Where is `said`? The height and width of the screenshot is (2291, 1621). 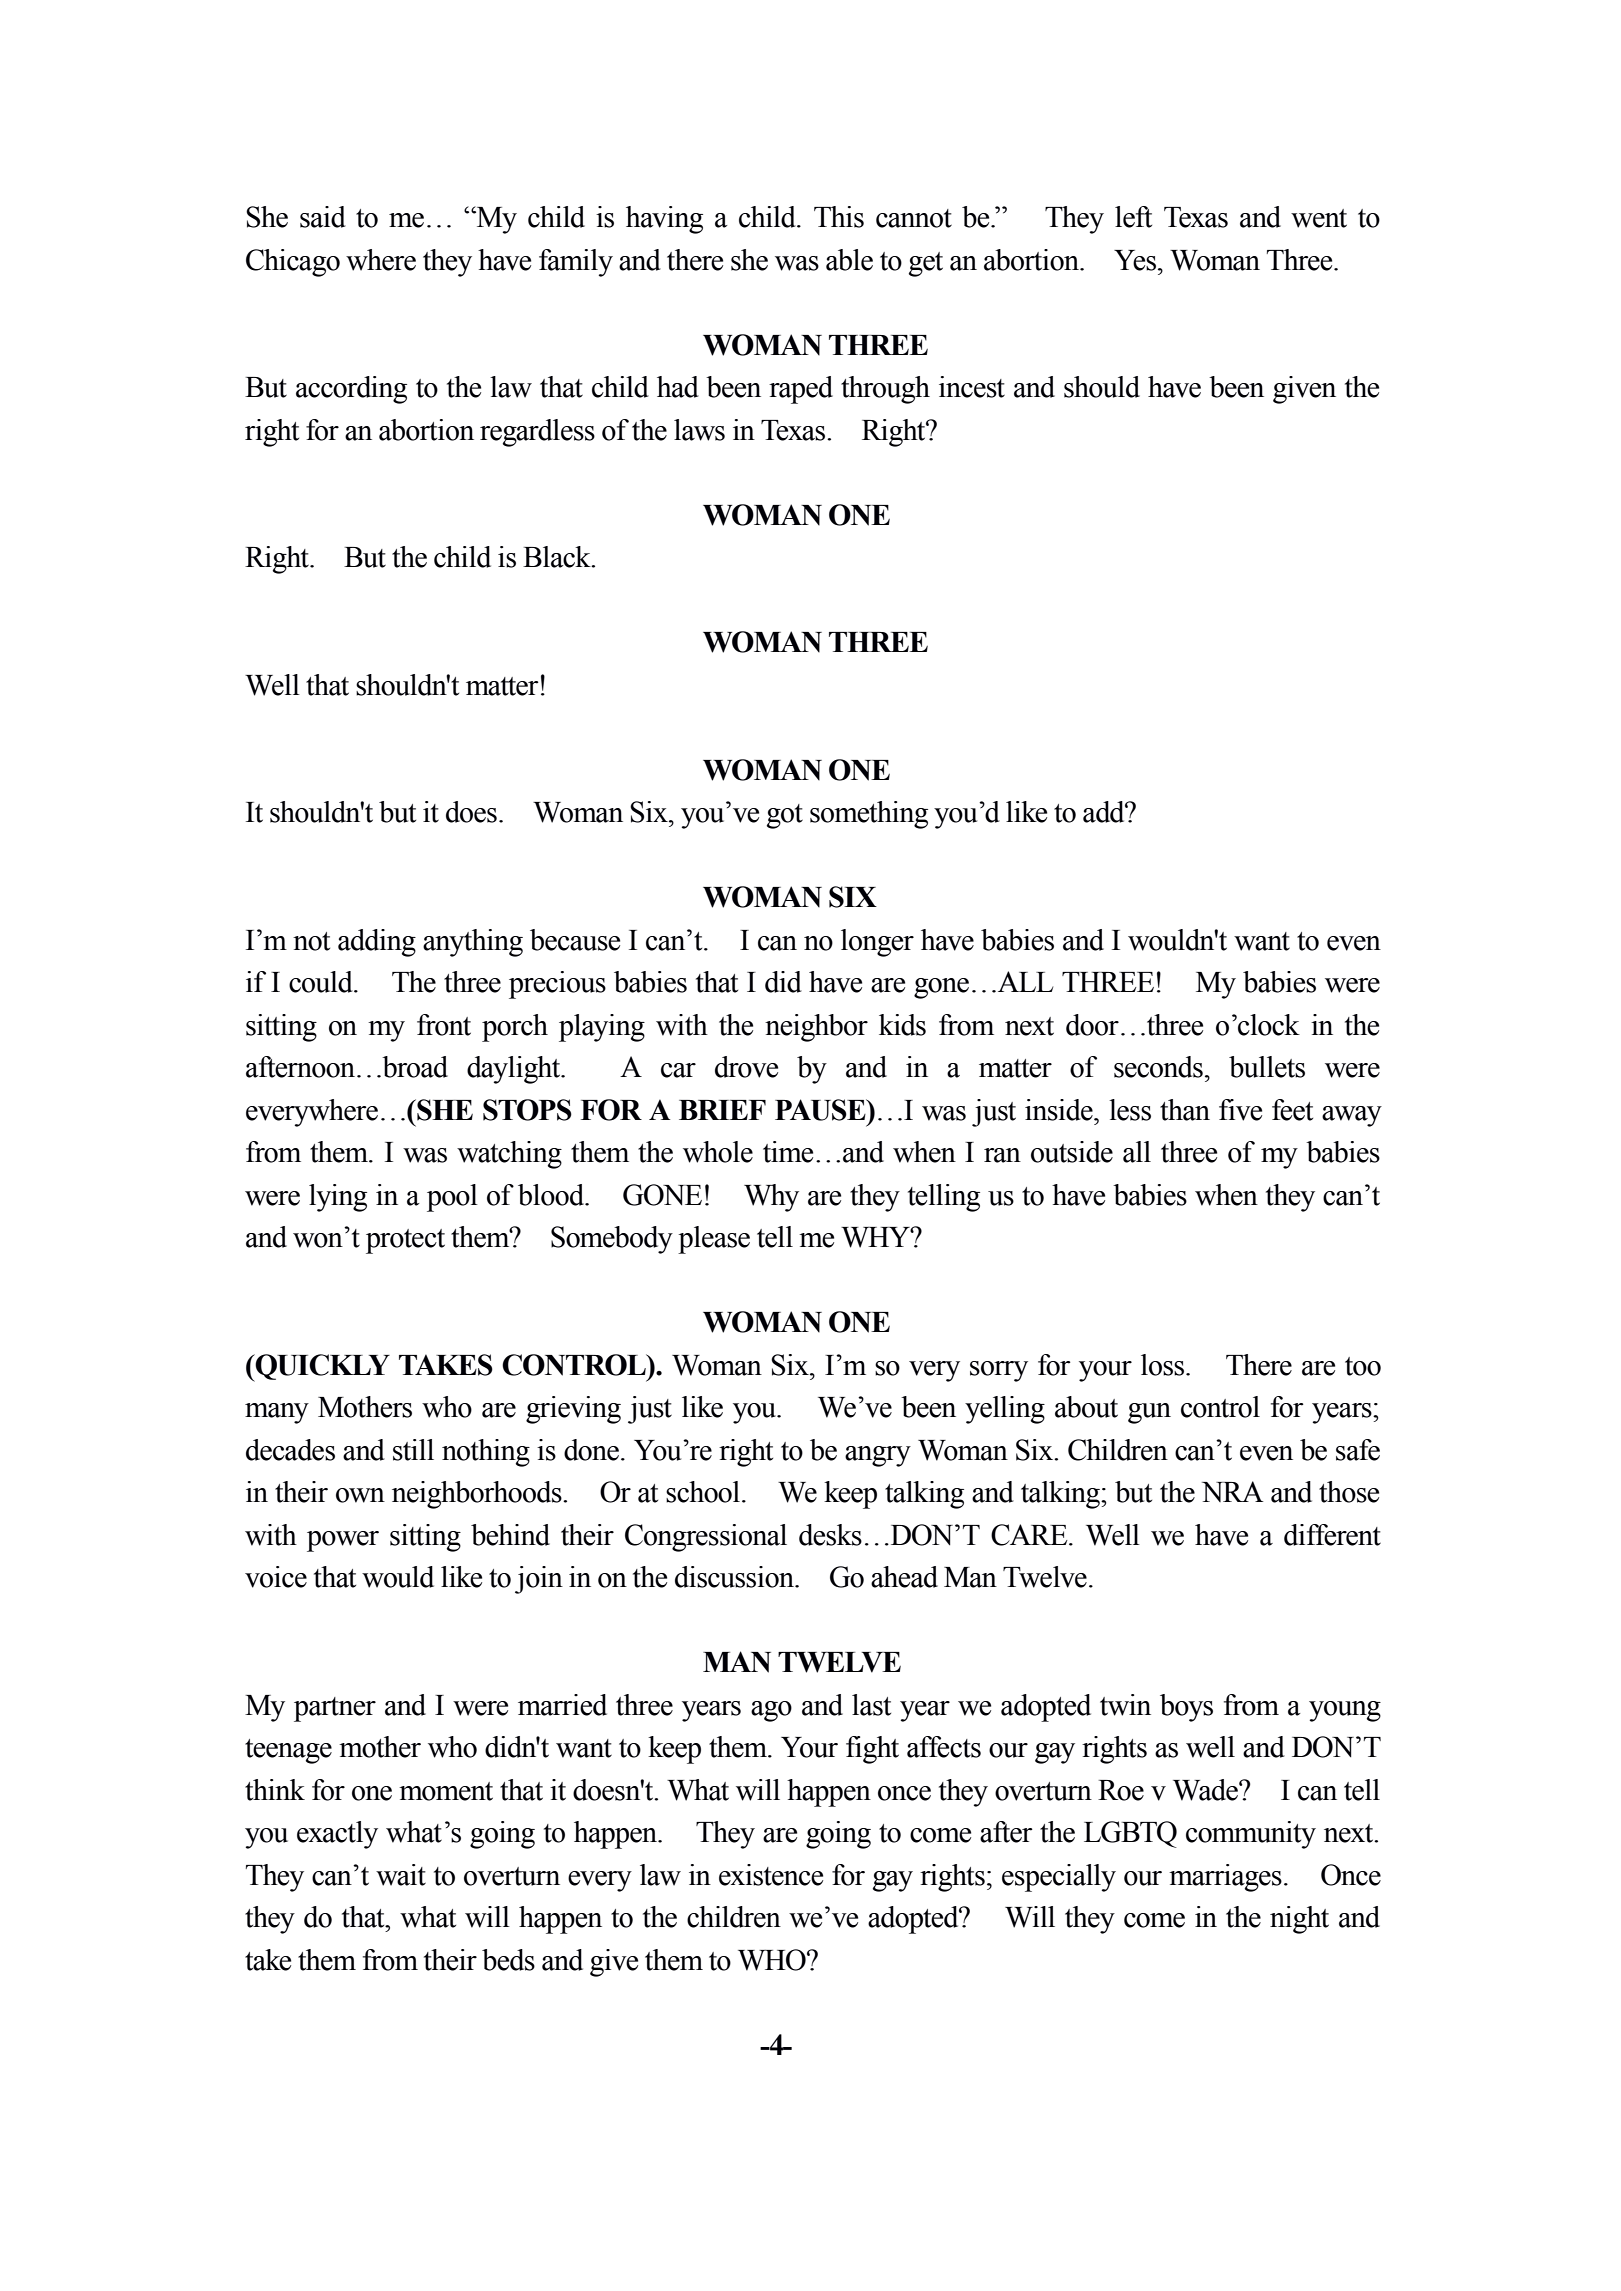 said is located at coordinates (323, 217).
